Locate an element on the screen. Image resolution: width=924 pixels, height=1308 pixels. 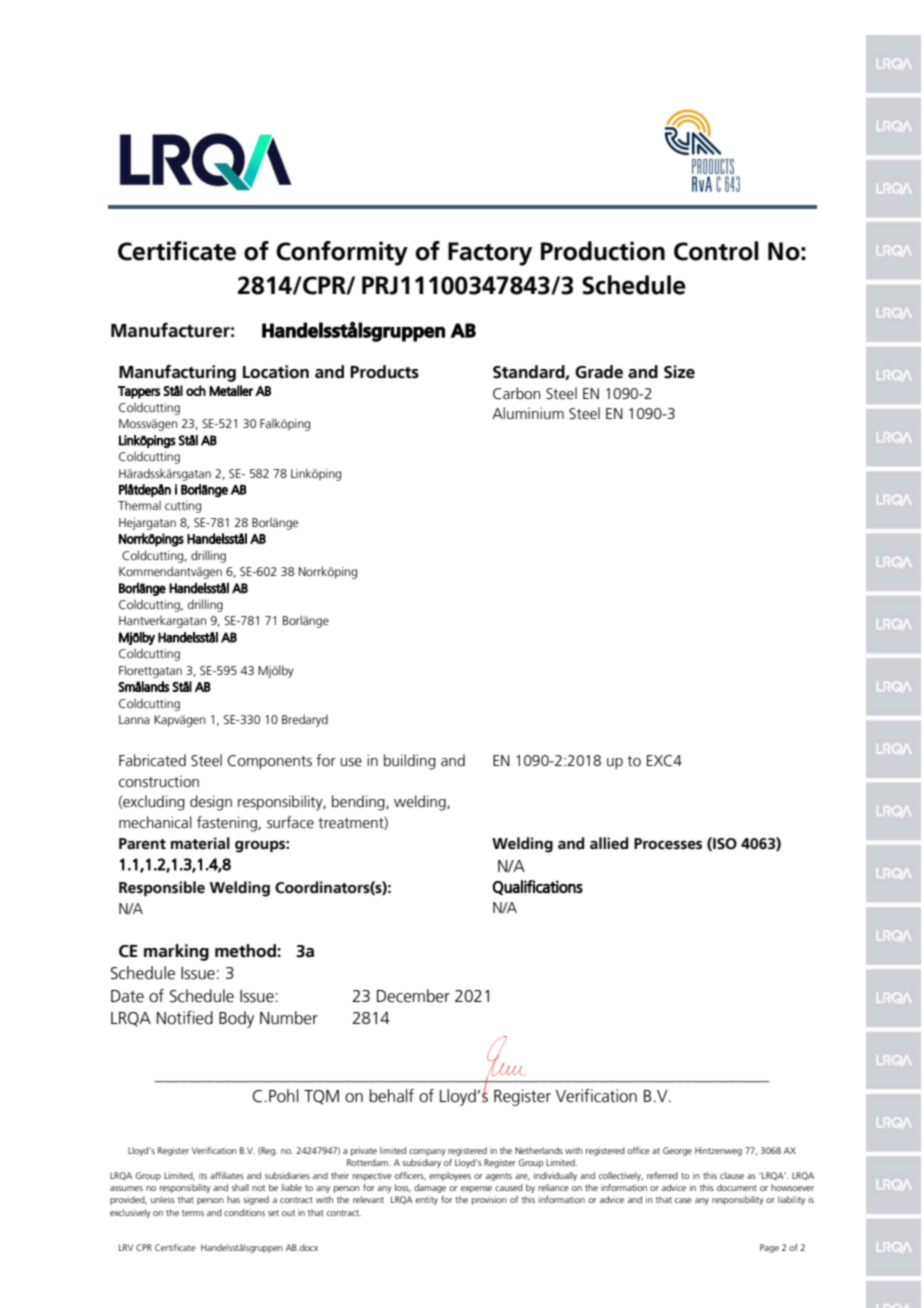
Processes is located at coordinates (668, 844).
